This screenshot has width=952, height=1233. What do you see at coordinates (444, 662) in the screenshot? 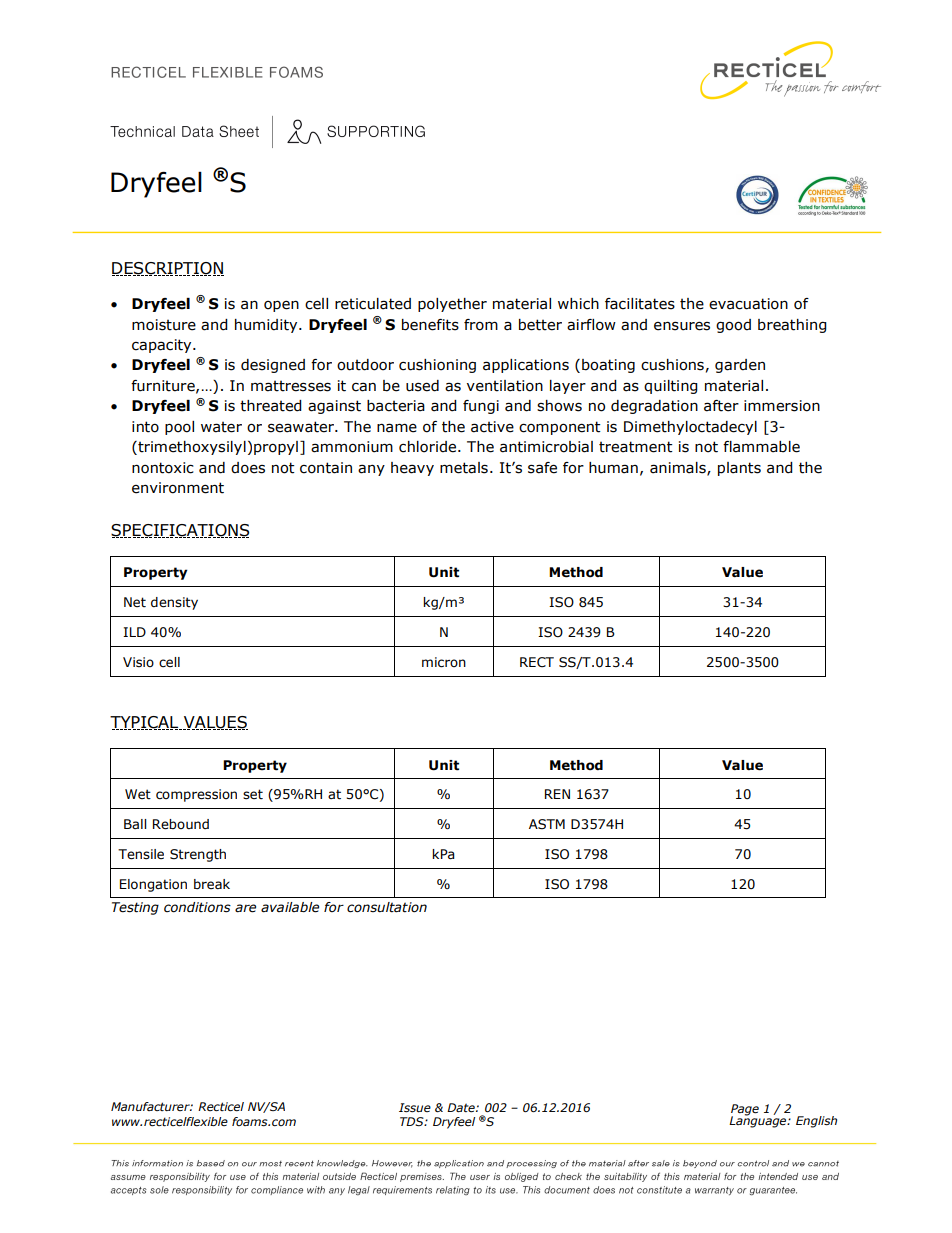
I see `micron` at bounding box center [444, 662].
